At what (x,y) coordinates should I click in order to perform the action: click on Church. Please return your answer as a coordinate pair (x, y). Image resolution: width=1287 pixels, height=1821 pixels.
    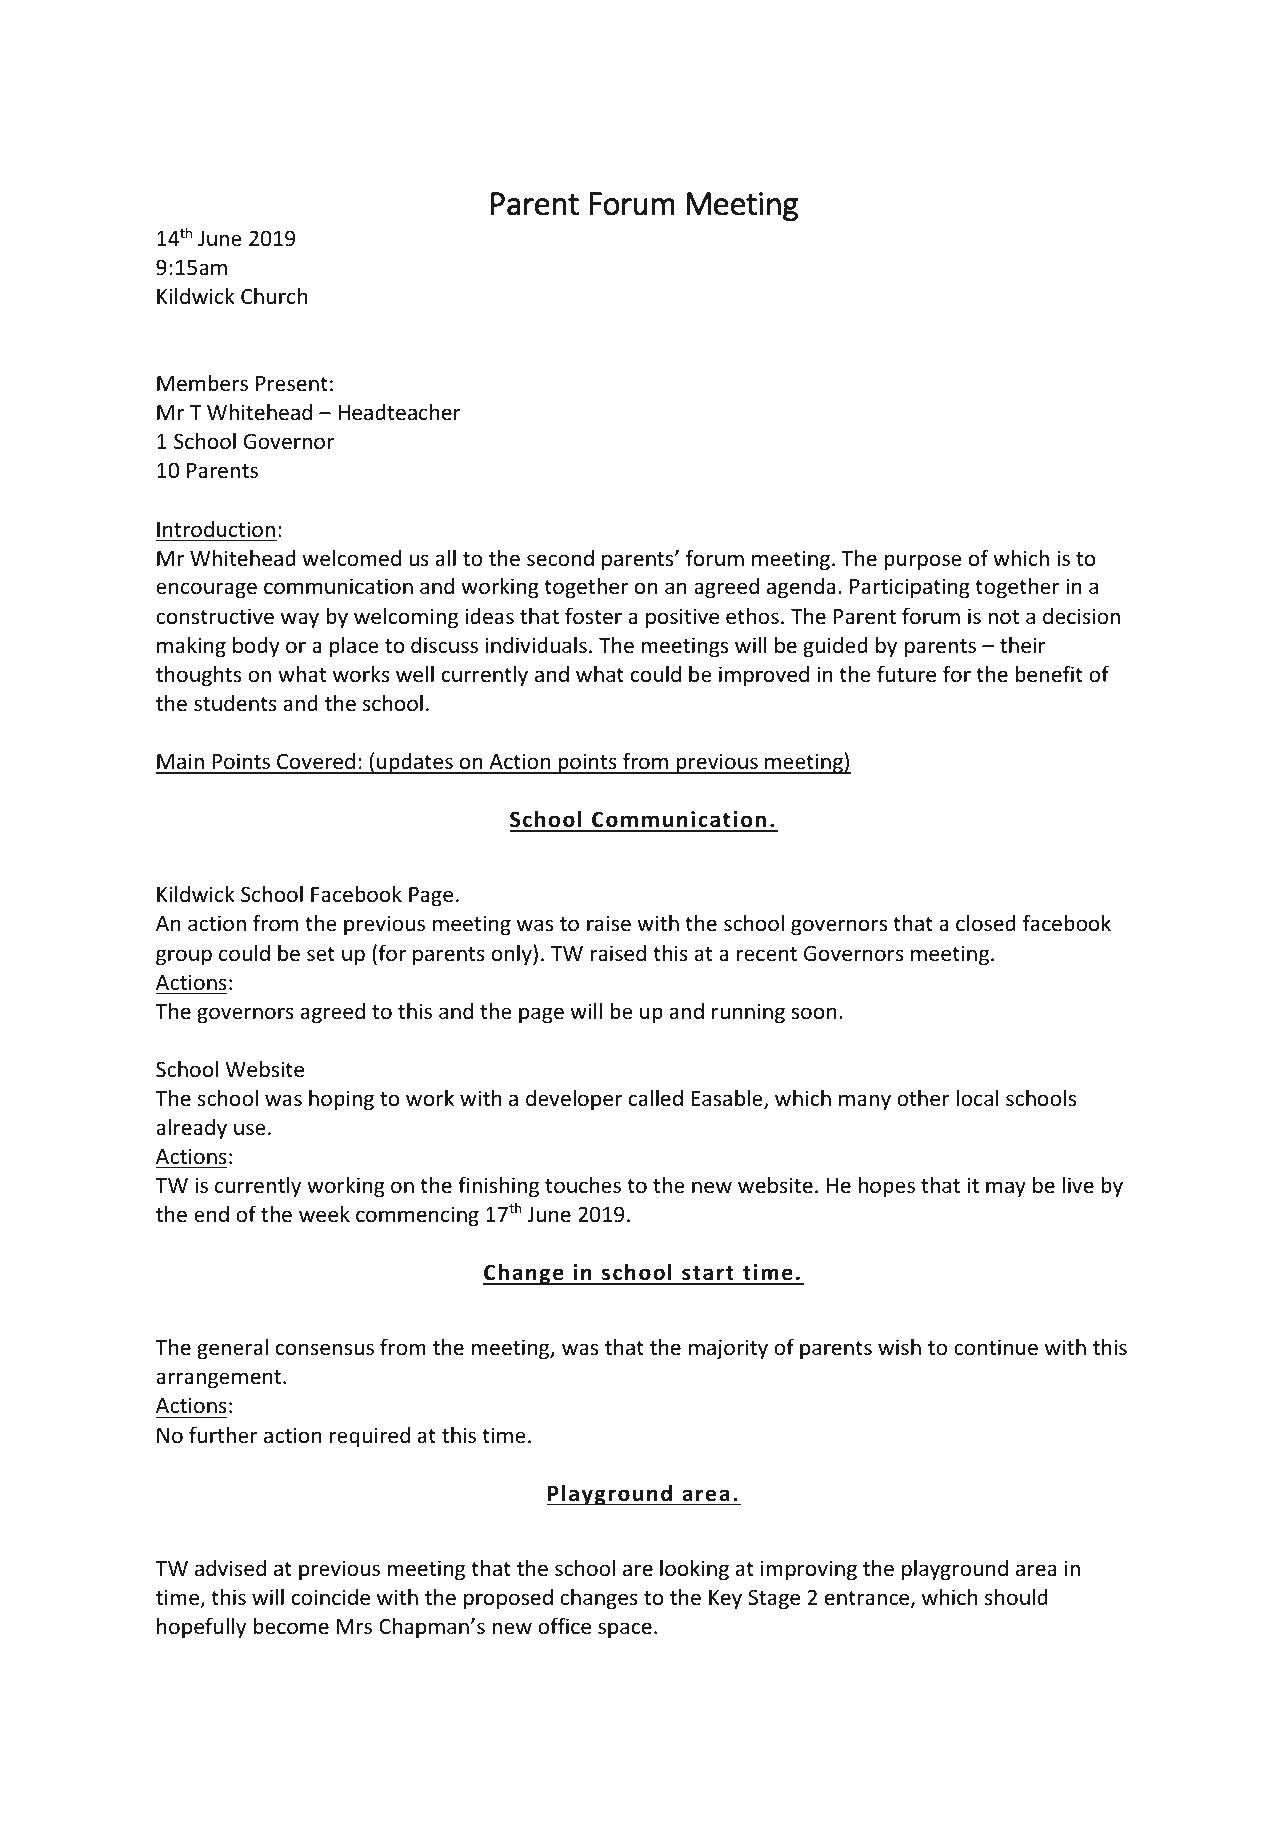
    Looking at the image, I should click on (274, 296).
